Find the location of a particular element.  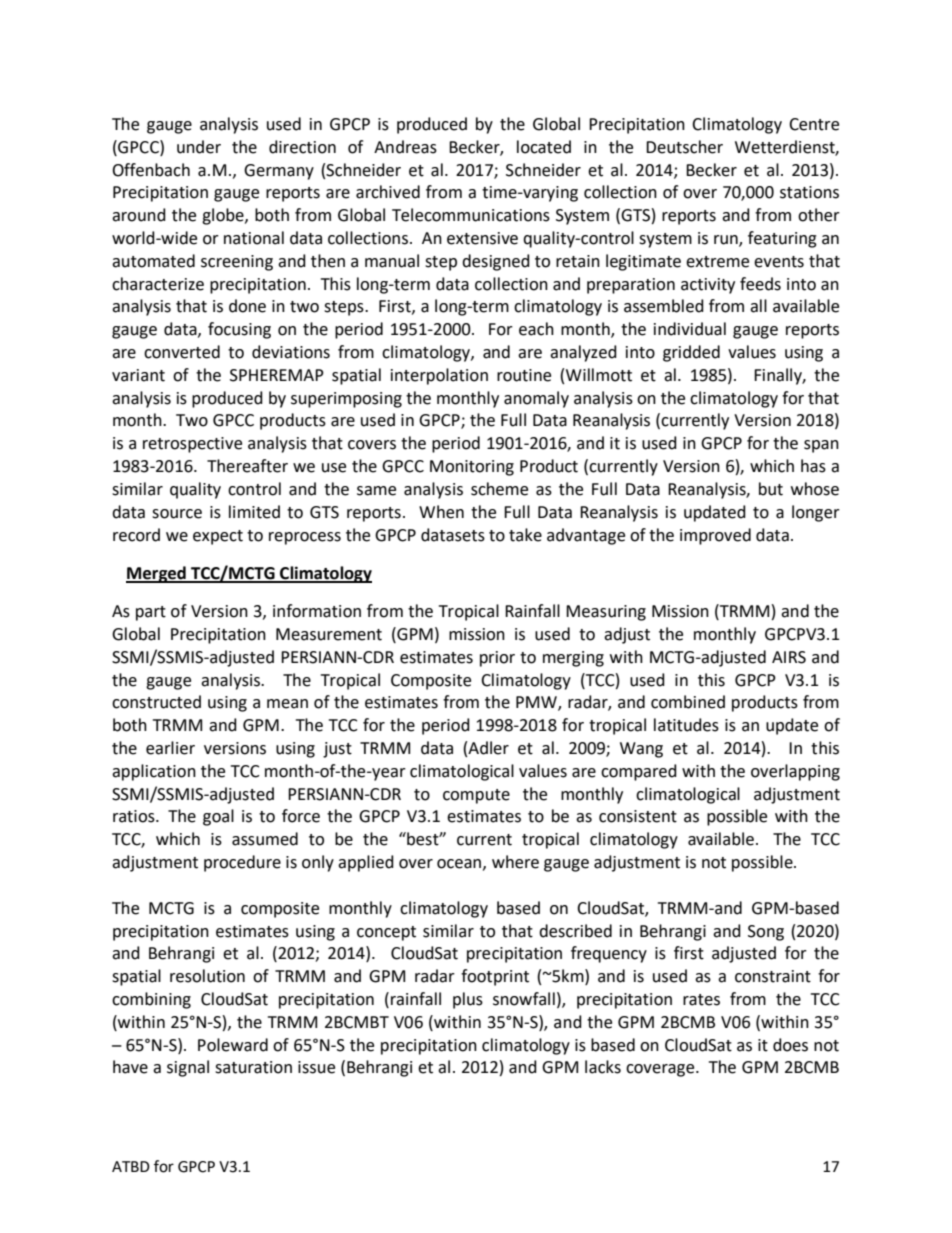

gridded is located at coordinates (691, 353).
